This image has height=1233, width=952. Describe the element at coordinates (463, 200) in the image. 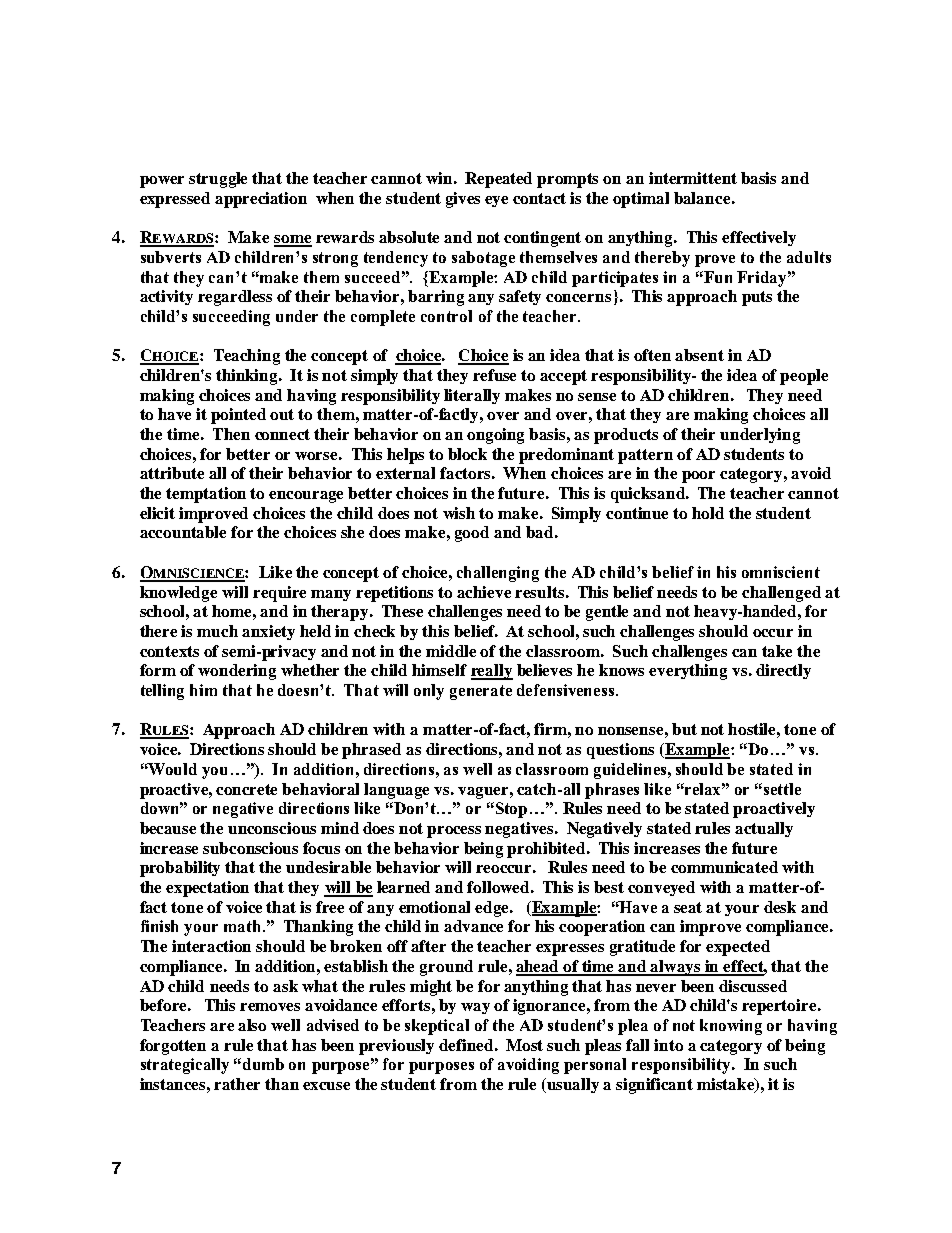

I see `gives` at that location.
